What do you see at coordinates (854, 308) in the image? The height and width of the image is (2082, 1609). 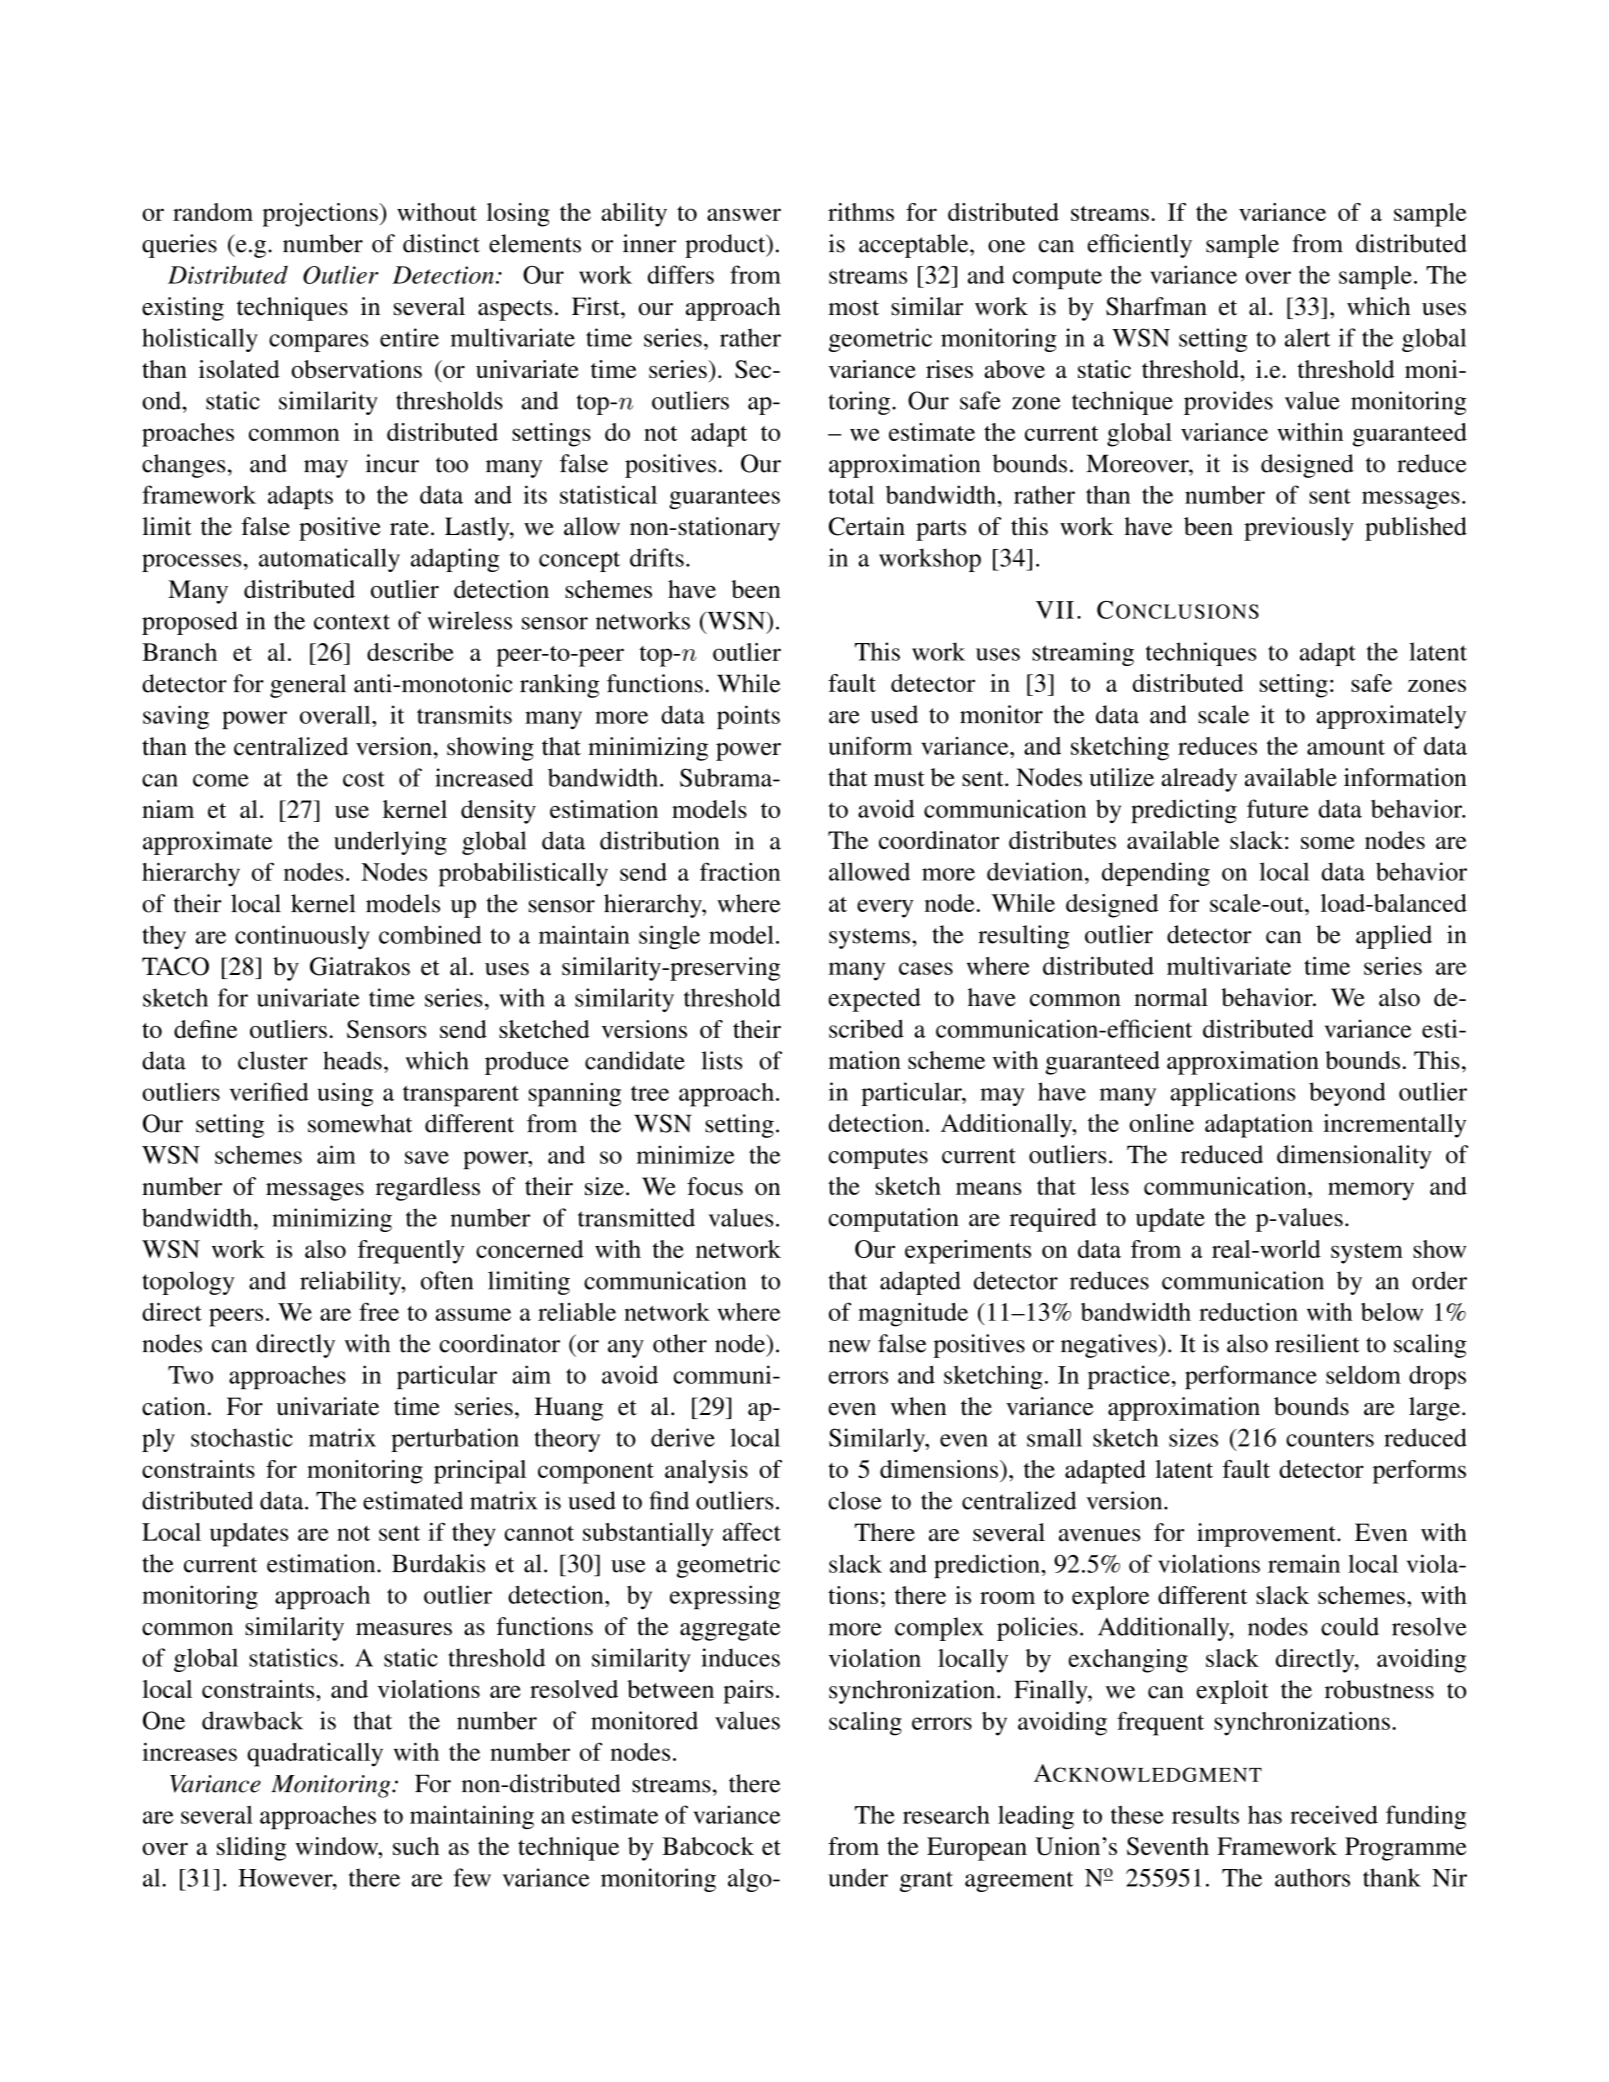 I see `most` at bounding box center [854, 308].
